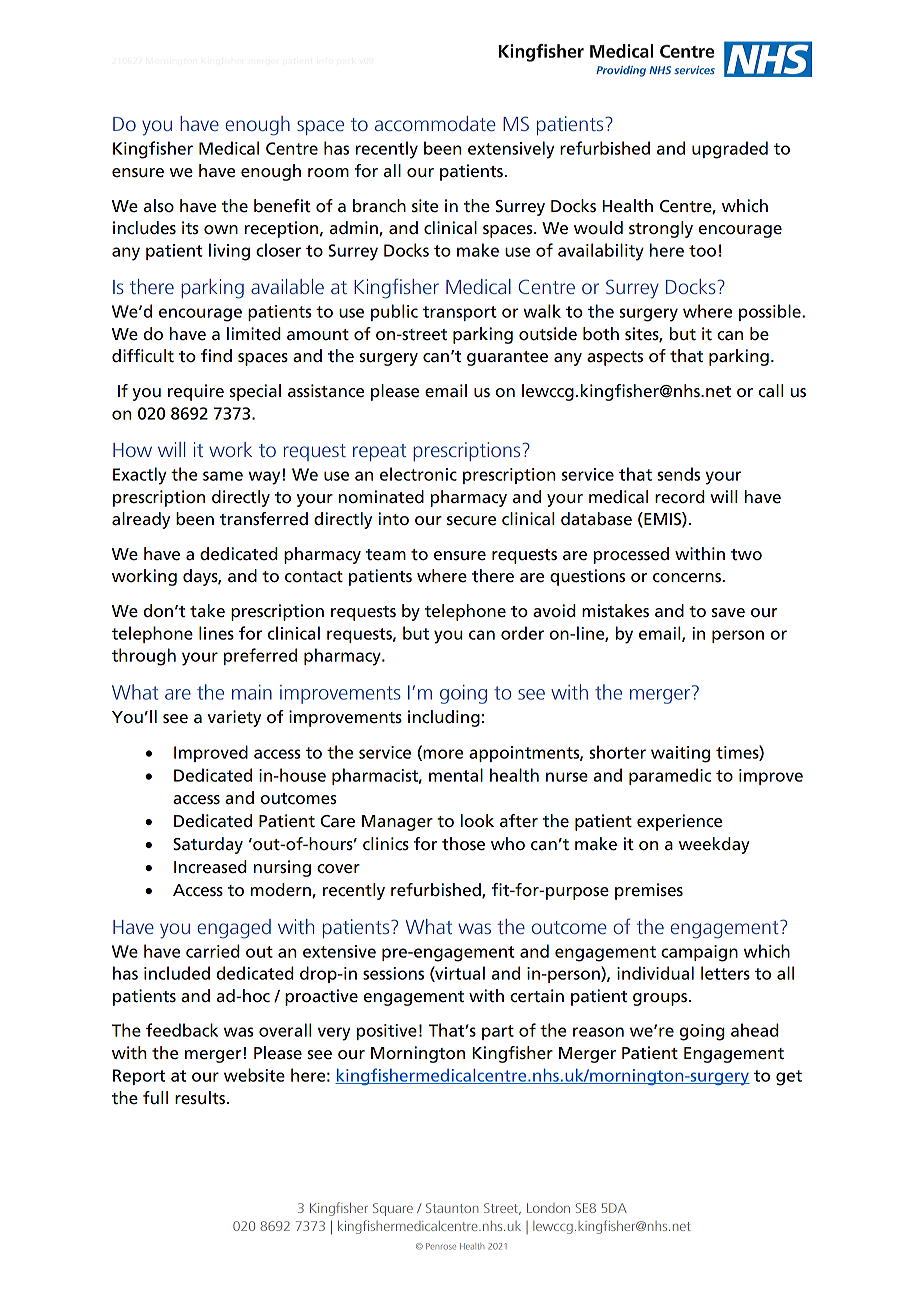 Image resolution: width=924 pixels, height=1308 pixels. I want to click on accommodate, so click(435, 123).
